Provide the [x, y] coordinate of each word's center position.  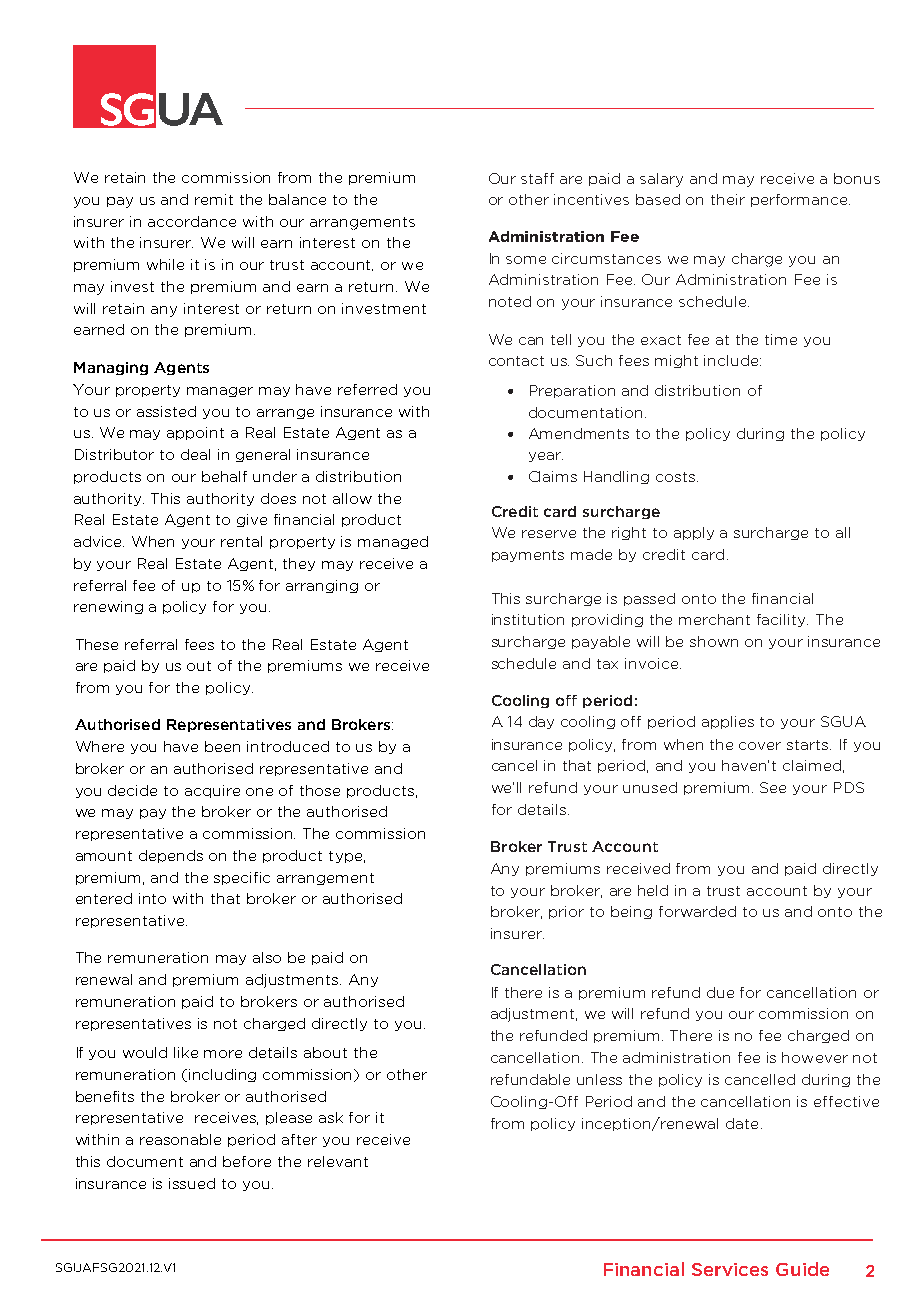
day [541, 722]
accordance [192, 221]
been [222, 746]
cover [760, 746]
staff [537, 178]
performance [800, 200]
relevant [338, 1161]
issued [192, 1183]
